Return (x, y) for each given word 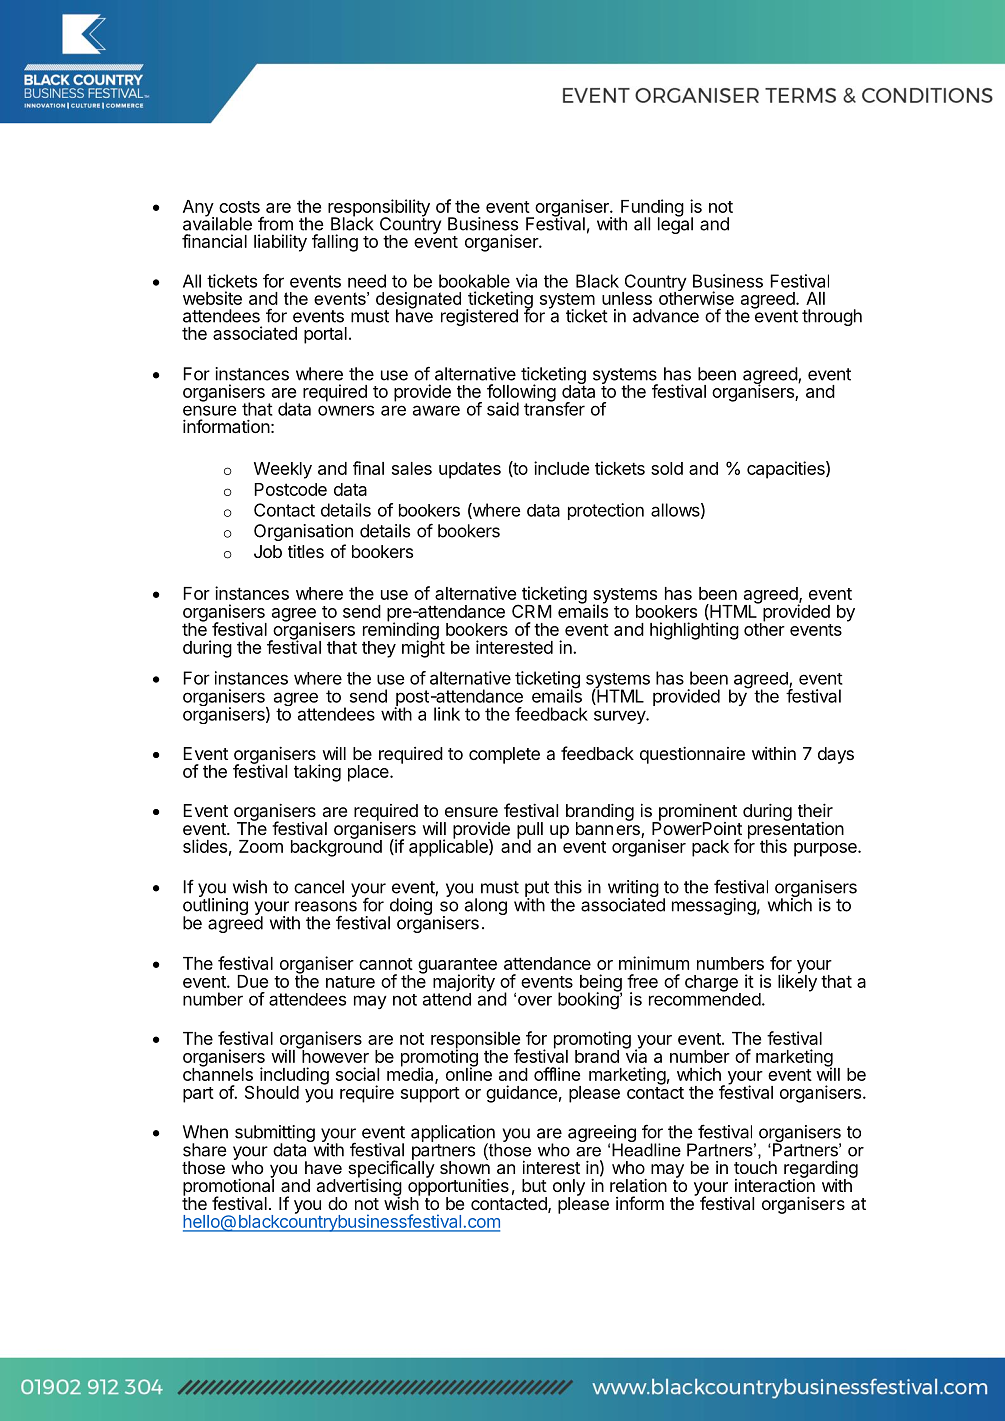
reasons (326, 906)
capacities (787, 470)
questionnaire (692, 755)
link (447, 714)
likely (797, 982)
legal (675, 224)
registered (479, 317)
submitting (275, 1135)
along (486, 906)
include (561, 468)
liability (280, 243)
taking (317, 773)
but (534, 1185)
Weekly (283, 470)
